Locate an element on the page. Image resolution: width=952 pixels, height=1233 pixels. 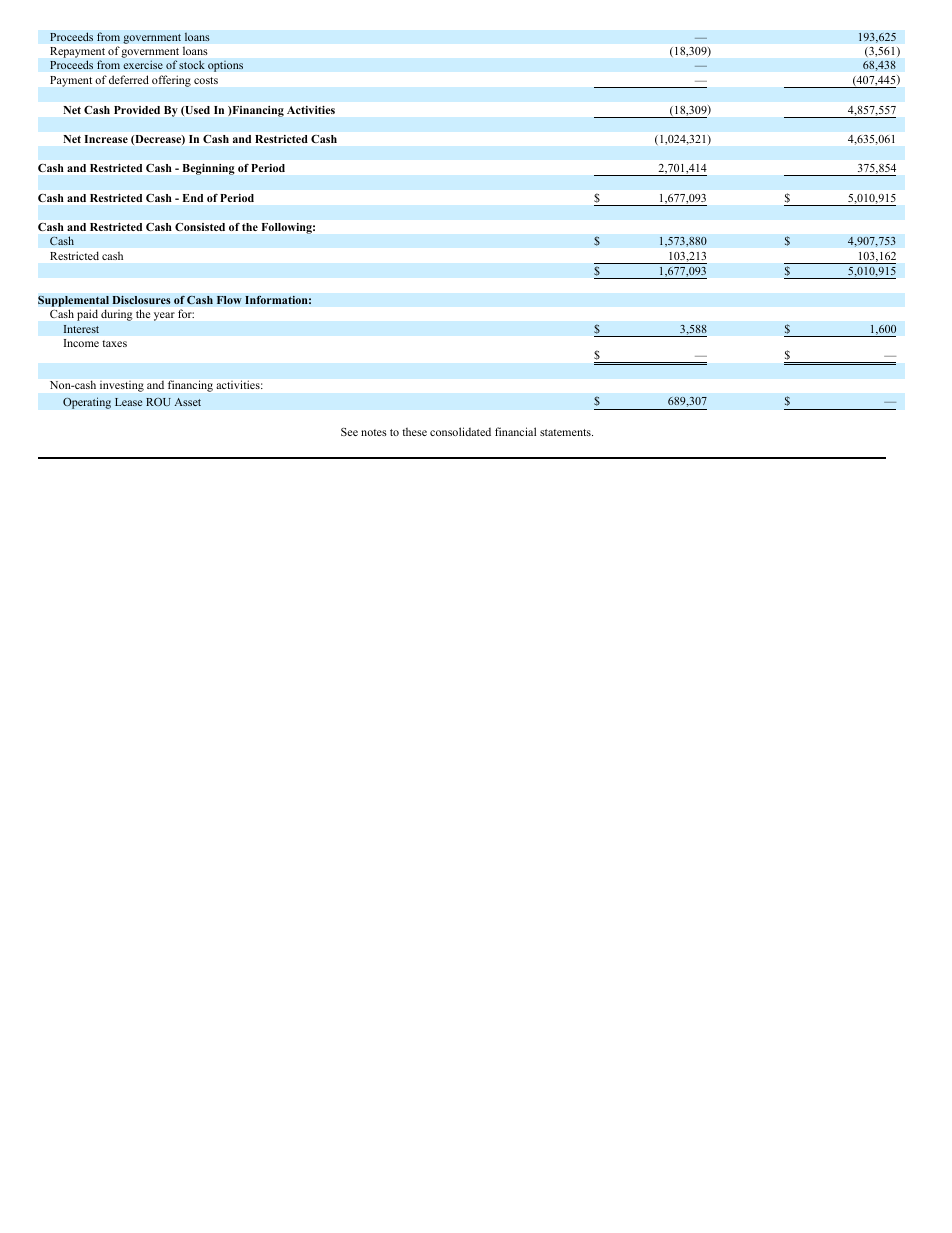
costs is located at coordinates (206, 80).
